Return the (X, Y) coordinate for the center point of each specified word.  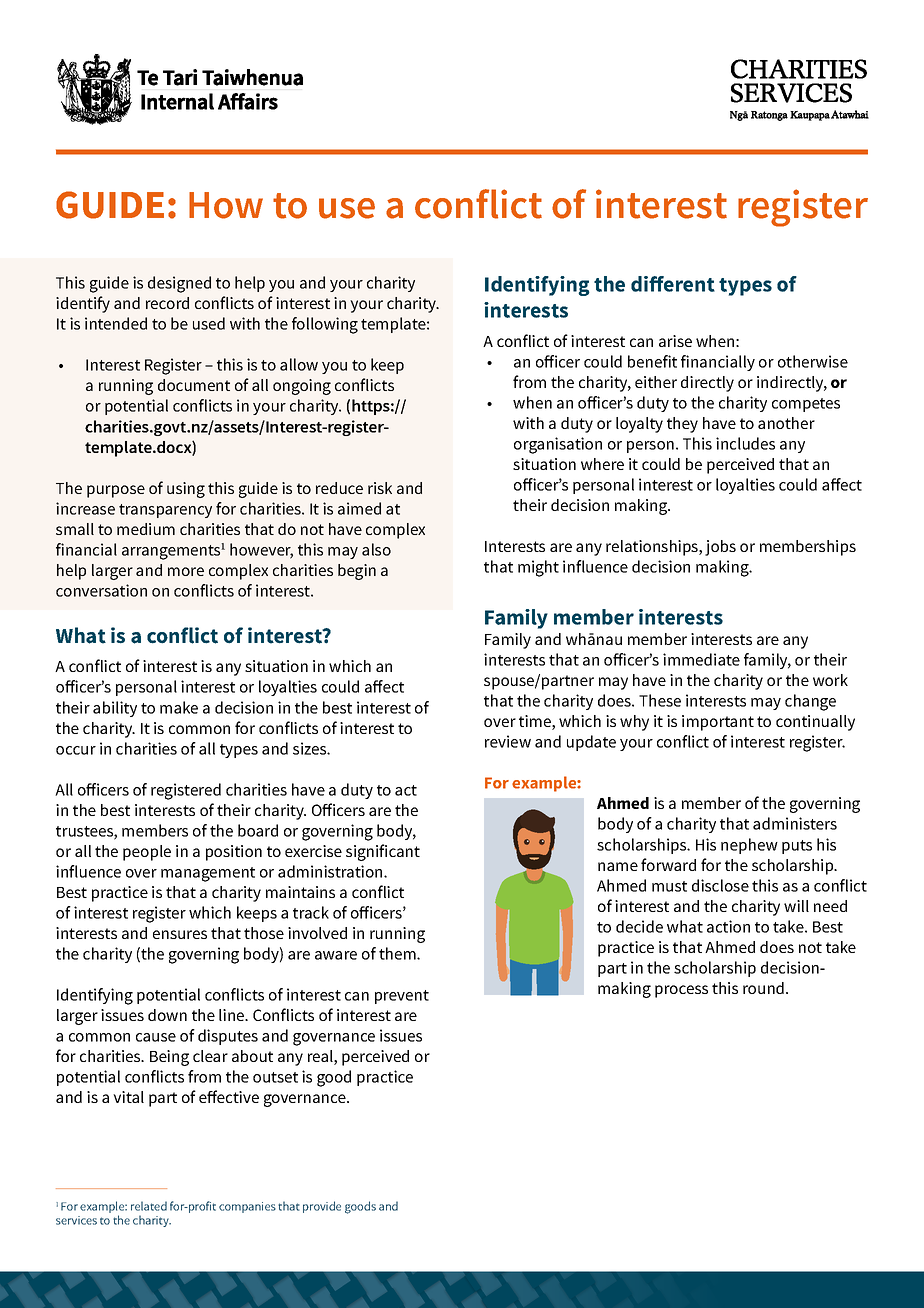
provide (322, 1207)
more (186, 571)
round (763, 988)
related (149, 1206)
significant (383, 852)
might (538, 568)
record (167, 303)
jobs (720, 548)
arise (675, 341)
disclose (720, 885)
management (208, 874)
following (325, 325)
